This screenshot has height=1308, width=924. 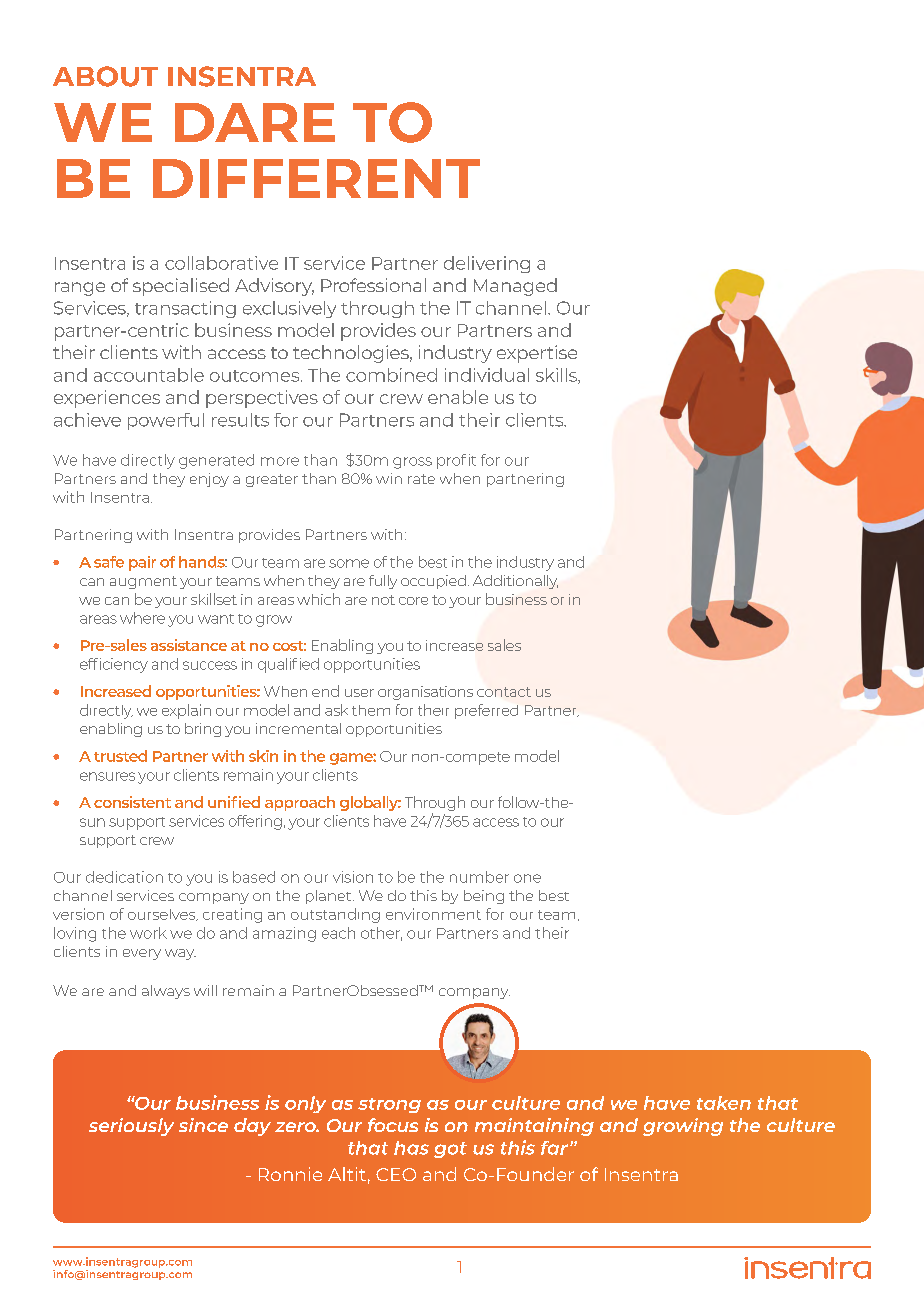 I want to click on where, so click(x=142, y=618).
